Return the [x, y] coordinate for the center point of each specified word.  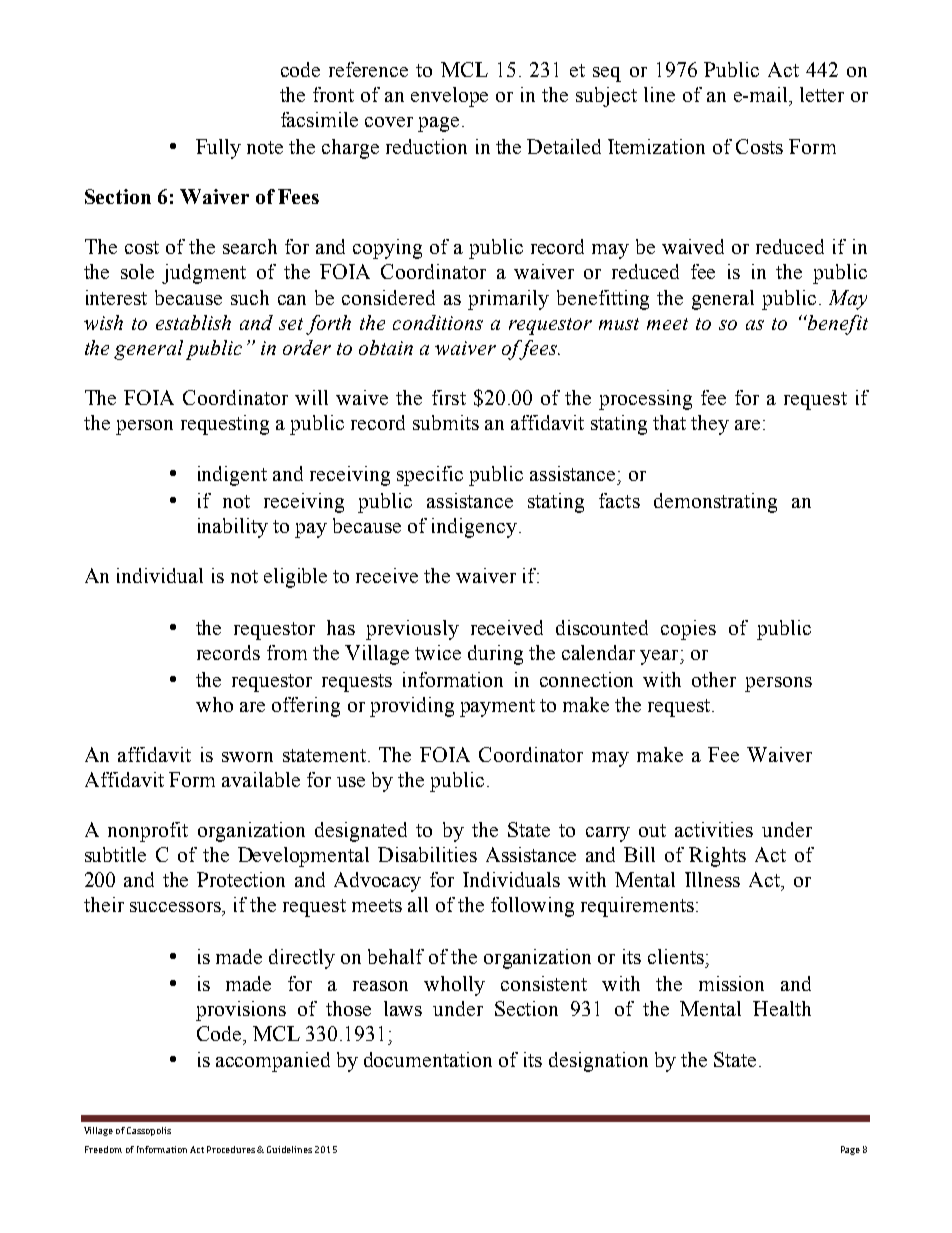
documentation [428, 1059]
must [619, 324]
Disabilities [427, 854]
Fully [218, 149]
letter [822, 94]
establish [193, 322]
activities [714, 829]
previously [412, 630]
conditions [438, 322]
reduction [426, 146]
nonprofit [148, 832]
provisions [241, 1011]
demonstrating [715, 503]
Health [782, 1008]
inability [233, 528]
